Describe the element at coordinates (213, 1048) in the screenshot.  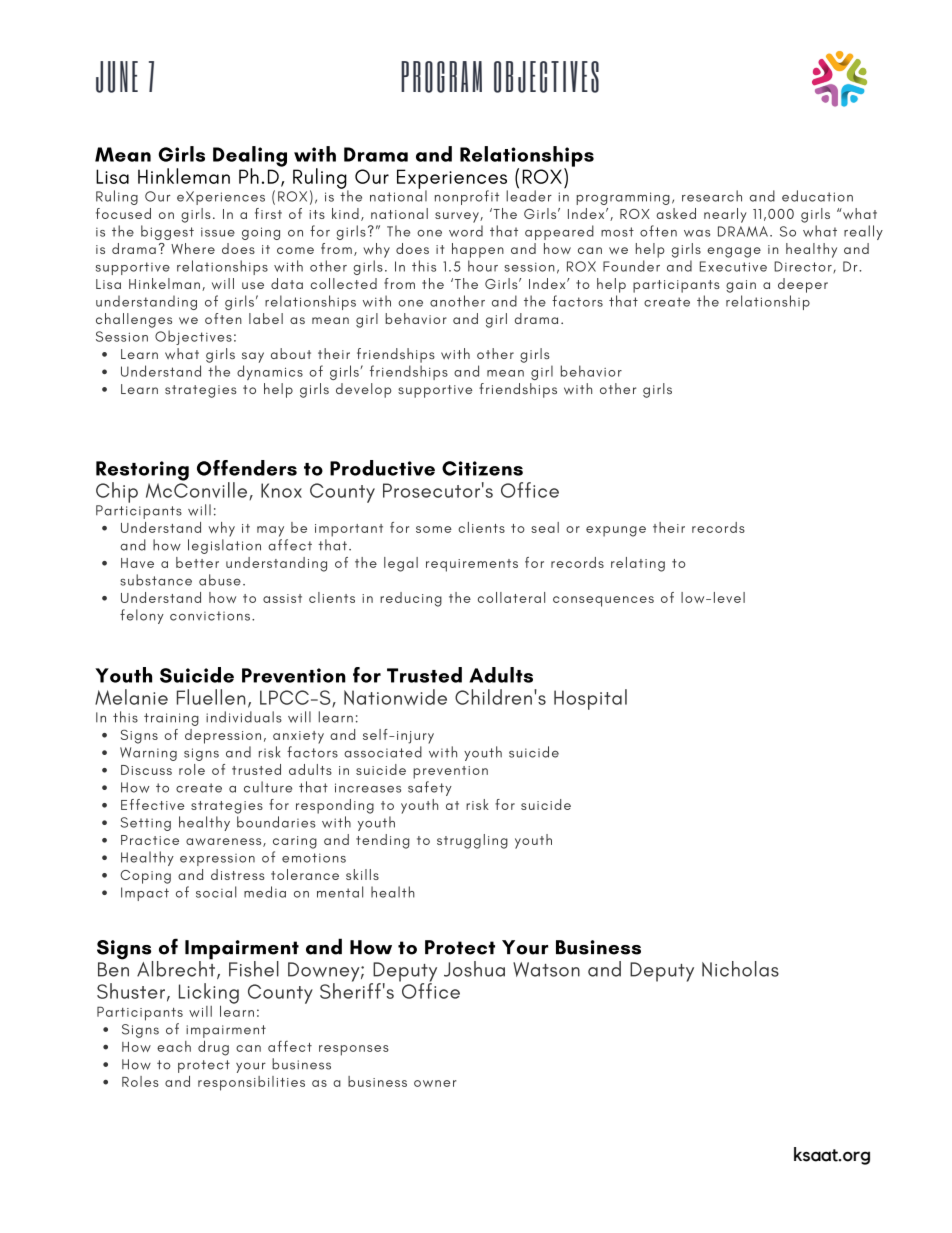
I see `drug` at that location.
